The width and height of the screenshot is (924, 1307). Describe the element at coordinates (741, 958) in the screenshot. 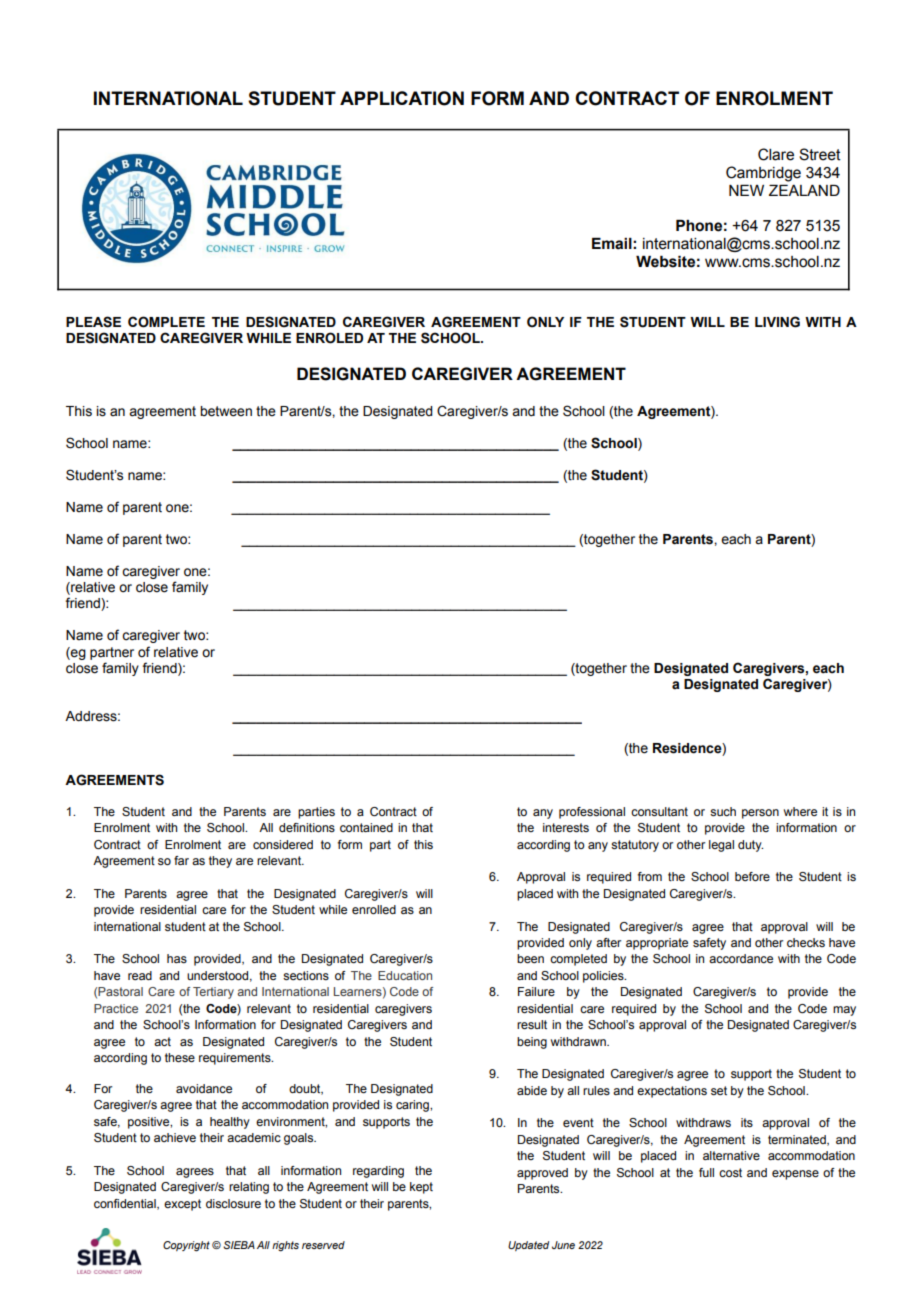

I see `accordance` at that location.
